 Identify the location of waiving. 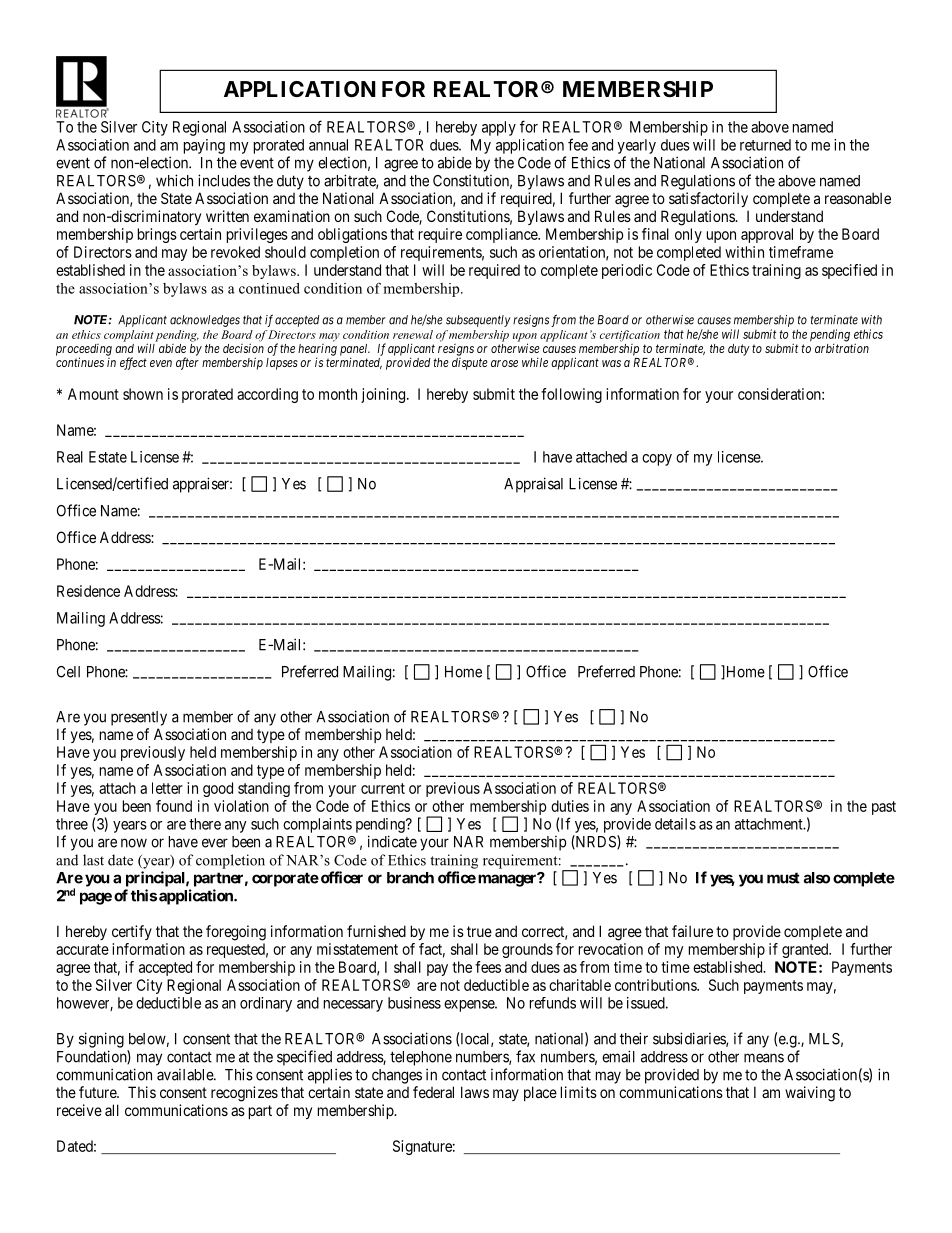
(810, 1094).
